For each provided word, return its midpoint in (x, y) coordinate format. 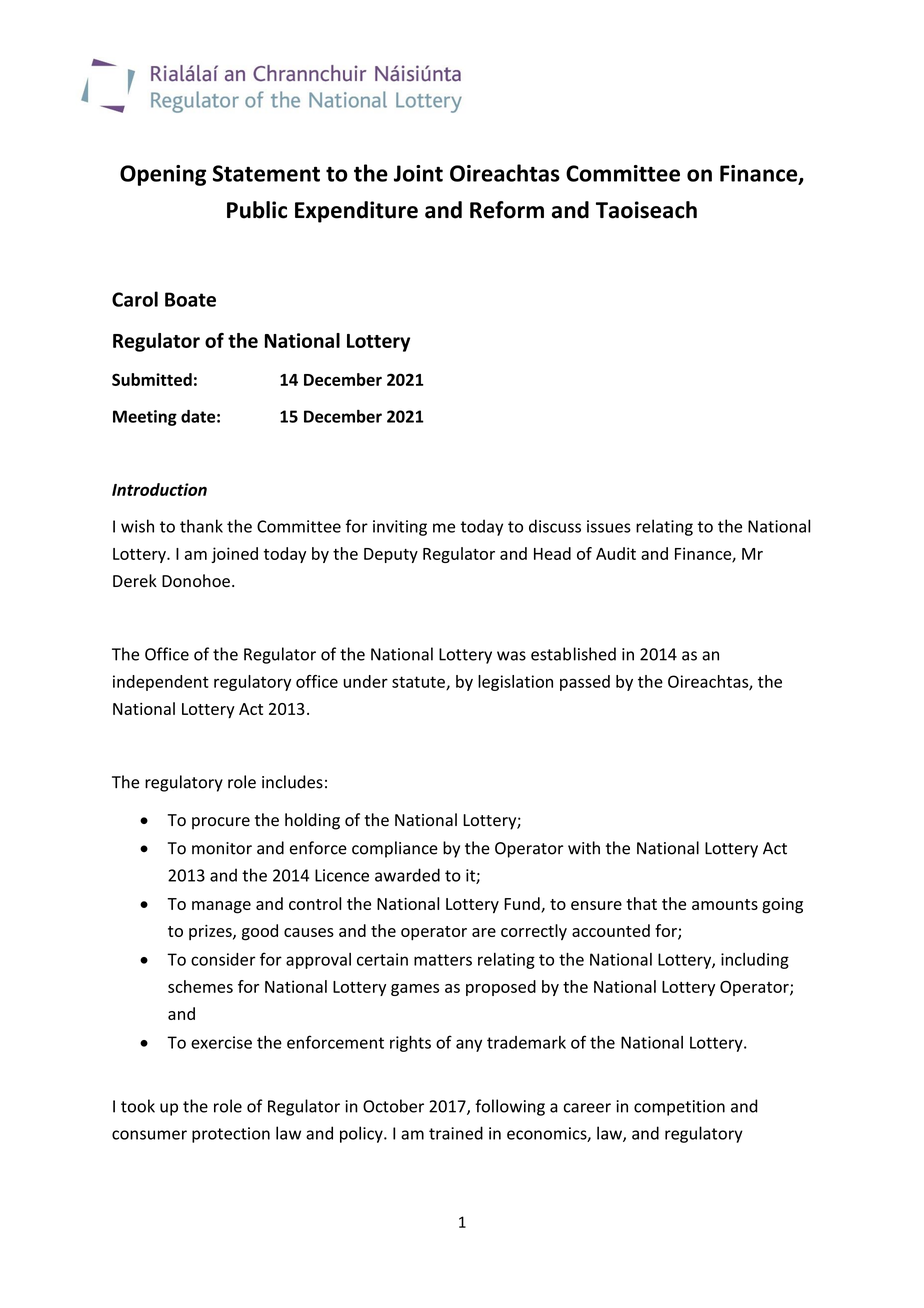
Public (257, 210)
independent (161, 683)
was (511, 656)
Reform (507, 210)
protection (231, 1135)
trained (456, 1133)
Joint (418, 173)
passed (585, 683)
